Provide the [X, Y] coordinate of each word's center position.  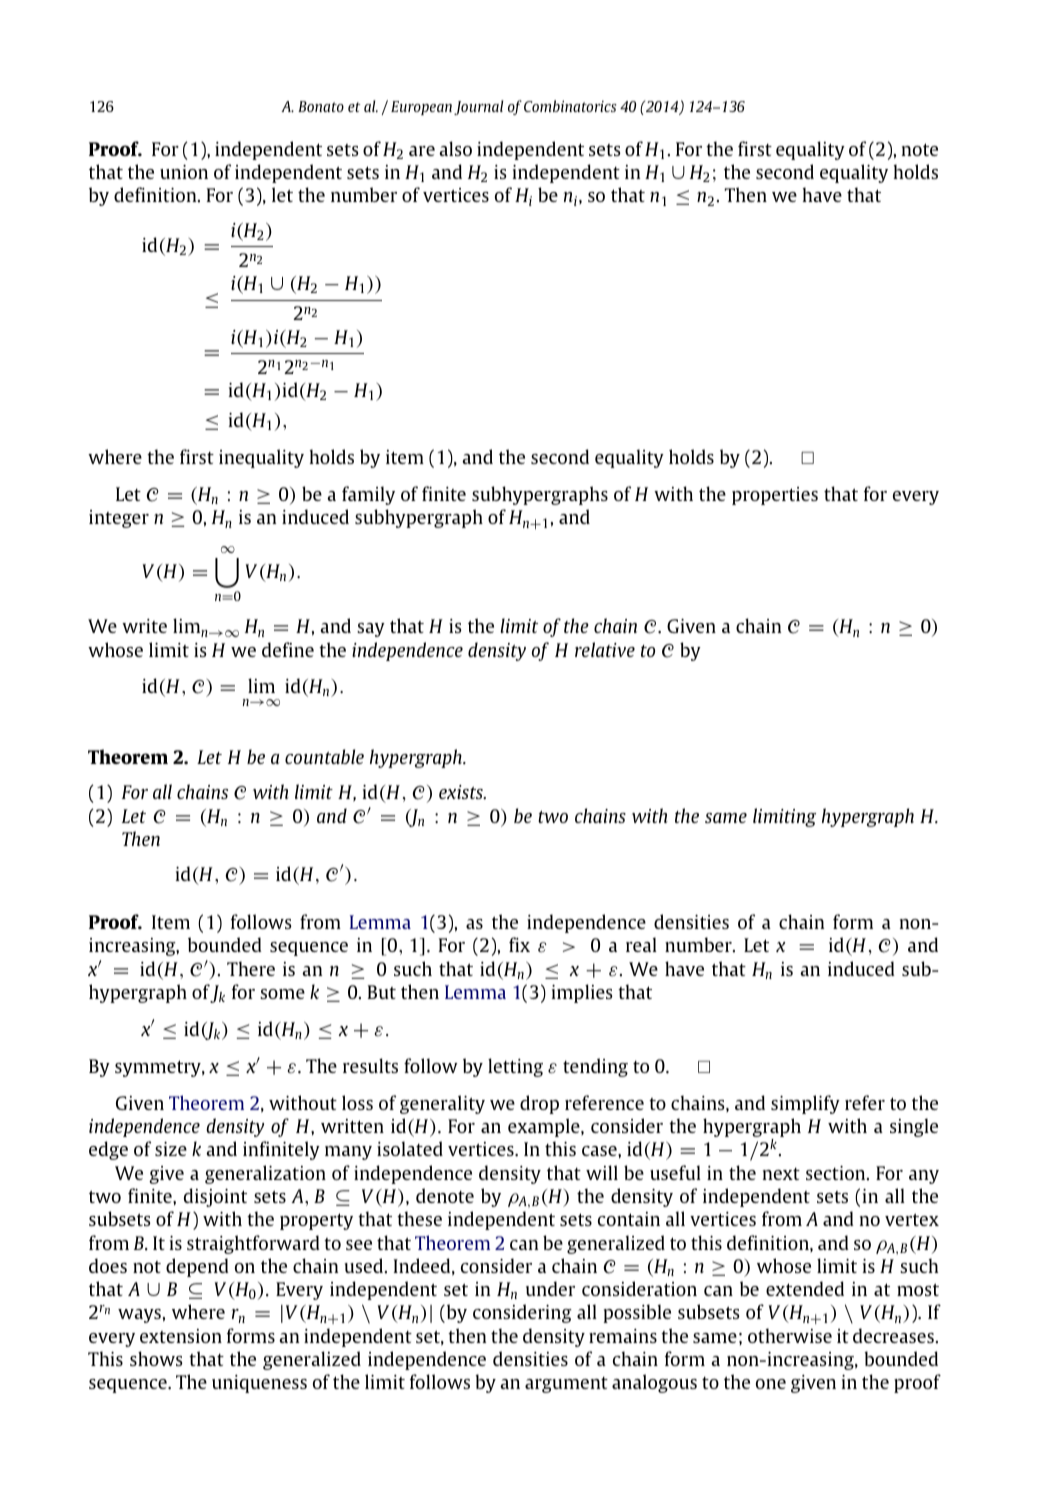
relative [605, 649]
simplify [805, 1104]
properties [775, 496]
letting [515, 1067]
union [184, 172]
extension [181, 1336]
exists [462, 792]
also [455, 148]
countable [324, 756]
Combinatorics [570, 106]
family [368, 495]
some [282, 994]
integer [119, 519]
